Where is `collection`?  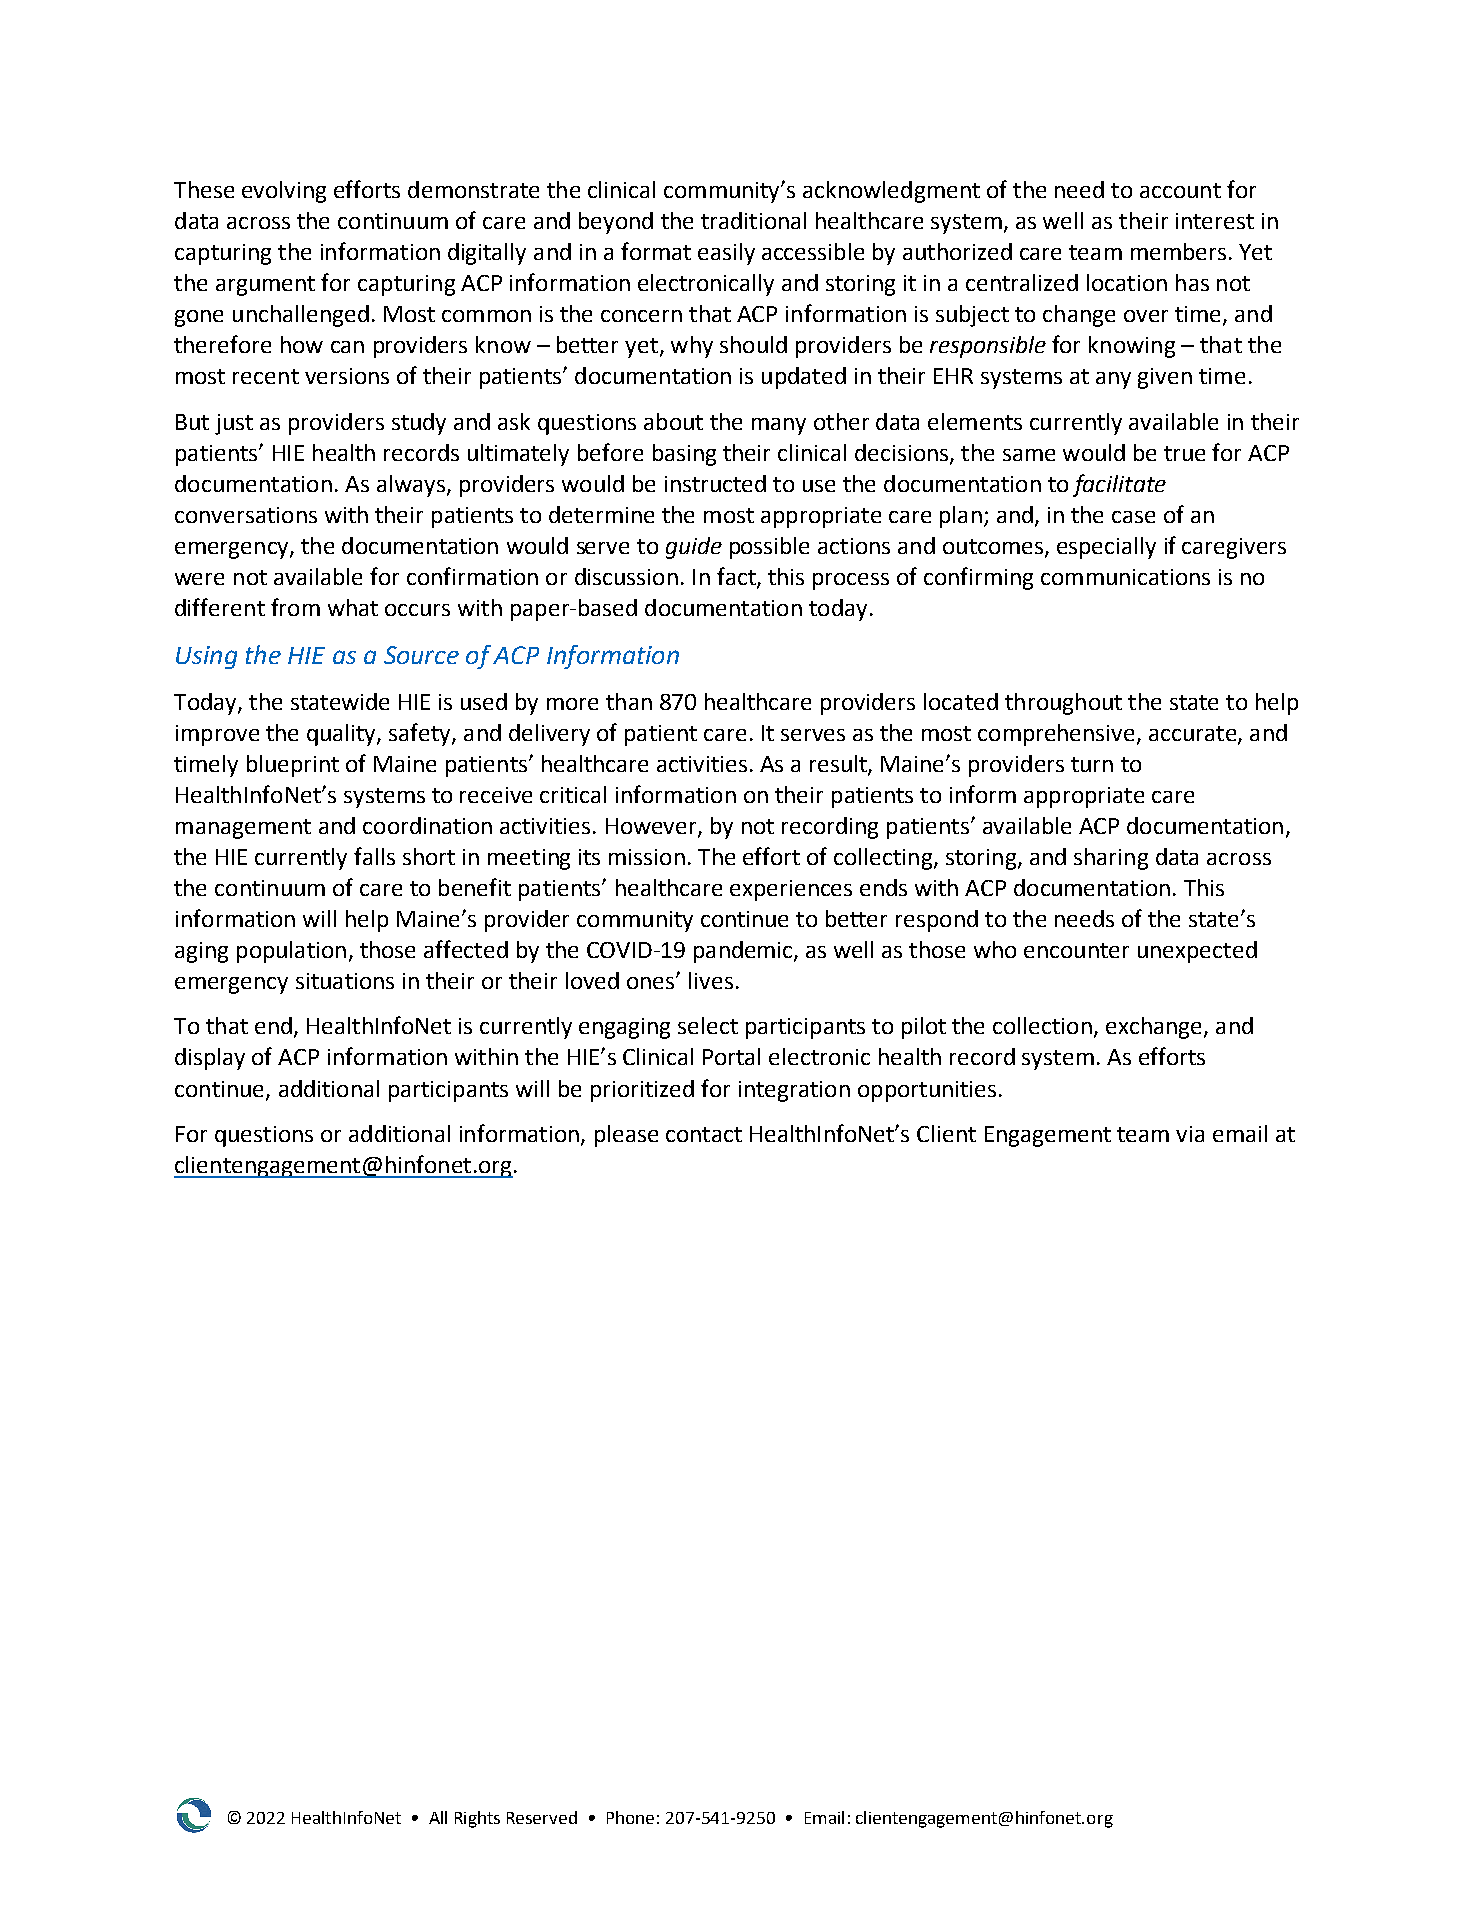 collection is located at coordinates (1042, 1025).
